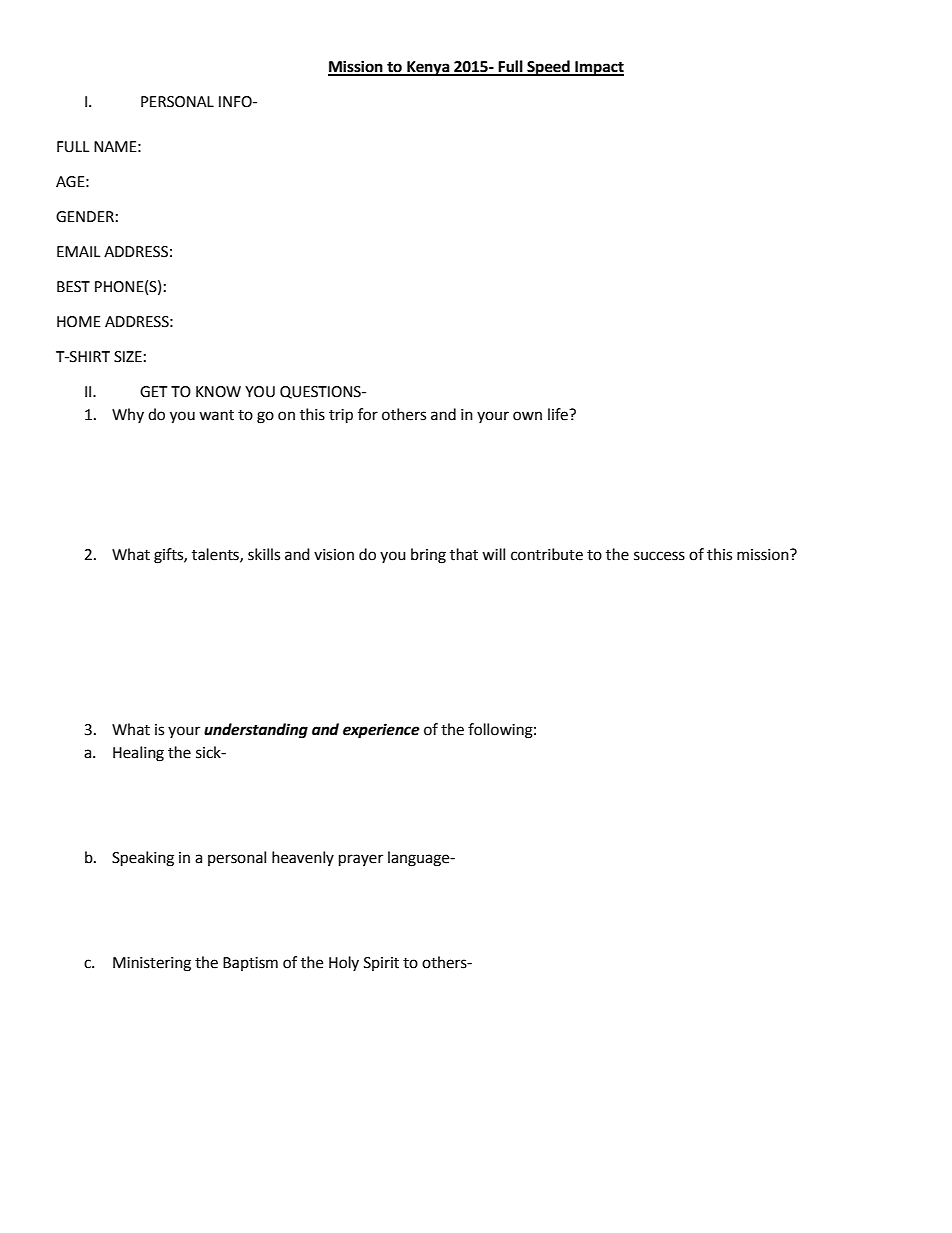 This screenshot has width=952, height=1233. What do you see at coordinates (85, 217) in the screenshot?
I see `GENDER` at bounding box center [85, 217].
